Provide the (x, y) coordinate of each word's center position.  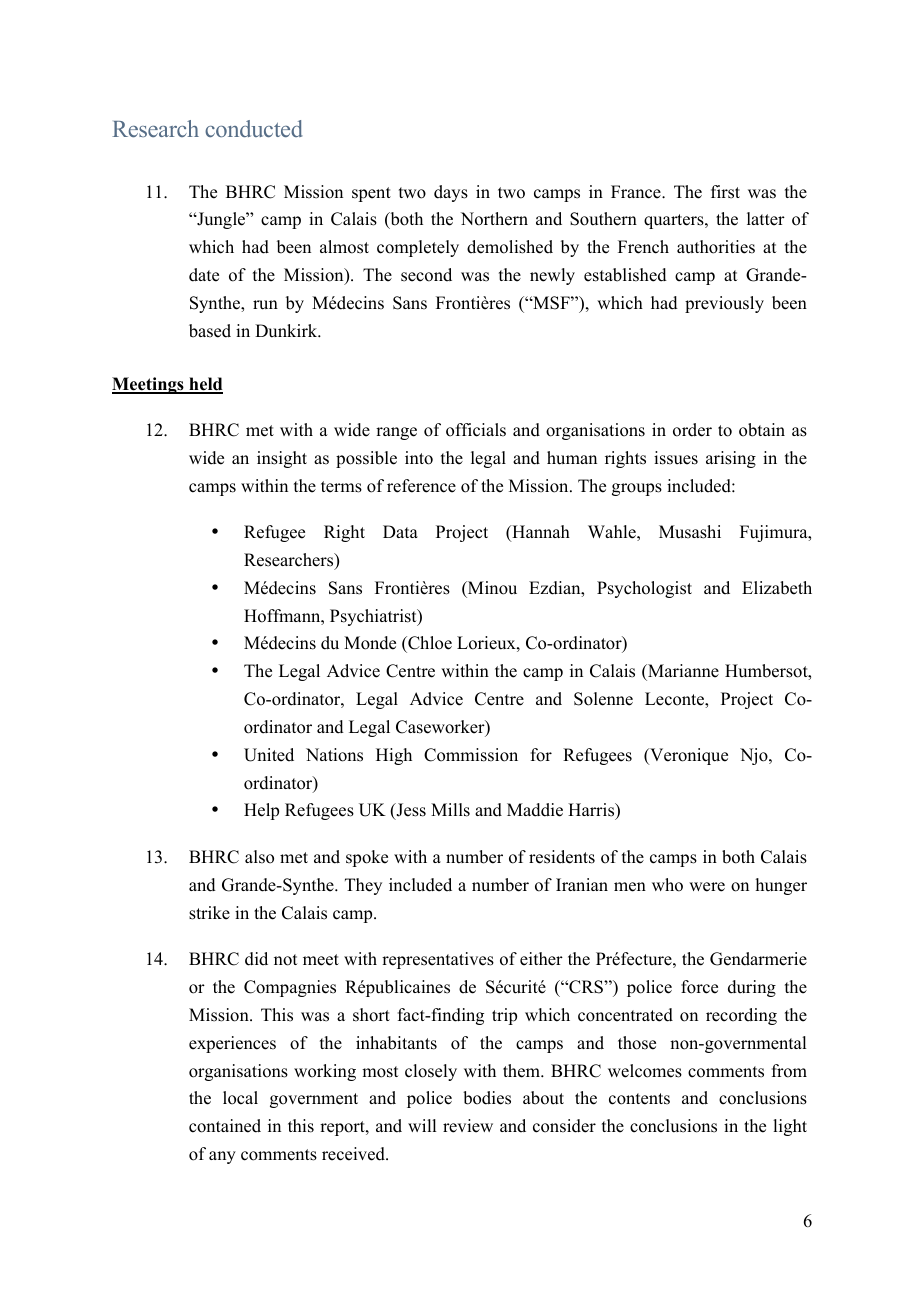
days (451, 193)
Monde (370, 643)
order (692, 430)
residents (562, 857)
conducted (253, 128)
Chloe (429, 644)
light (790, 1127)
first (725, 192)
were (707, 887)
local (240, 1098)
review (468, 1126)
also (259, 857)
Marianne (682, 672)
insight (282, 459)
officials (476, 430)
